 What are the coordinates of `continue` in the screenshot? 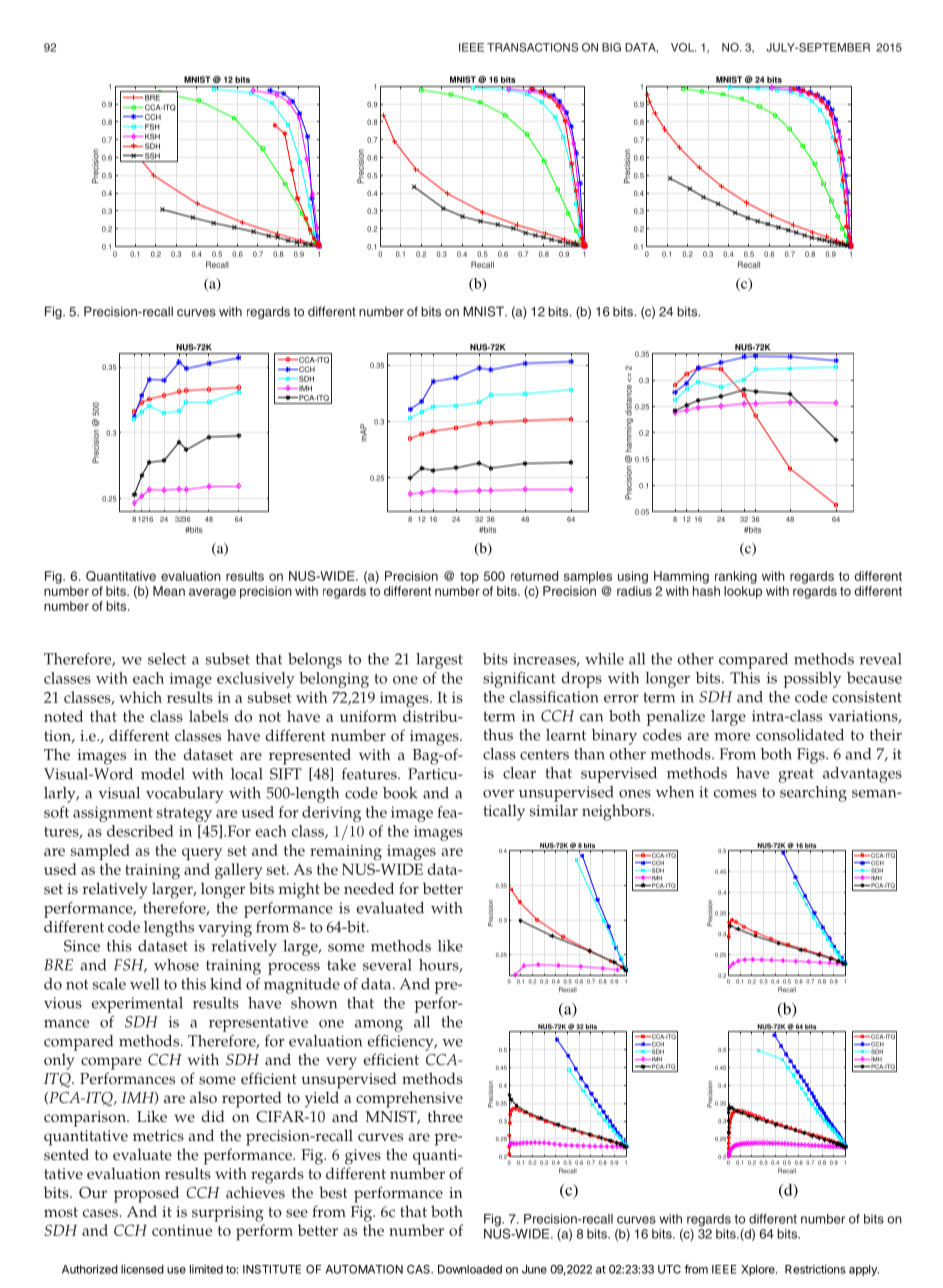 It's located at (182, 1230).
